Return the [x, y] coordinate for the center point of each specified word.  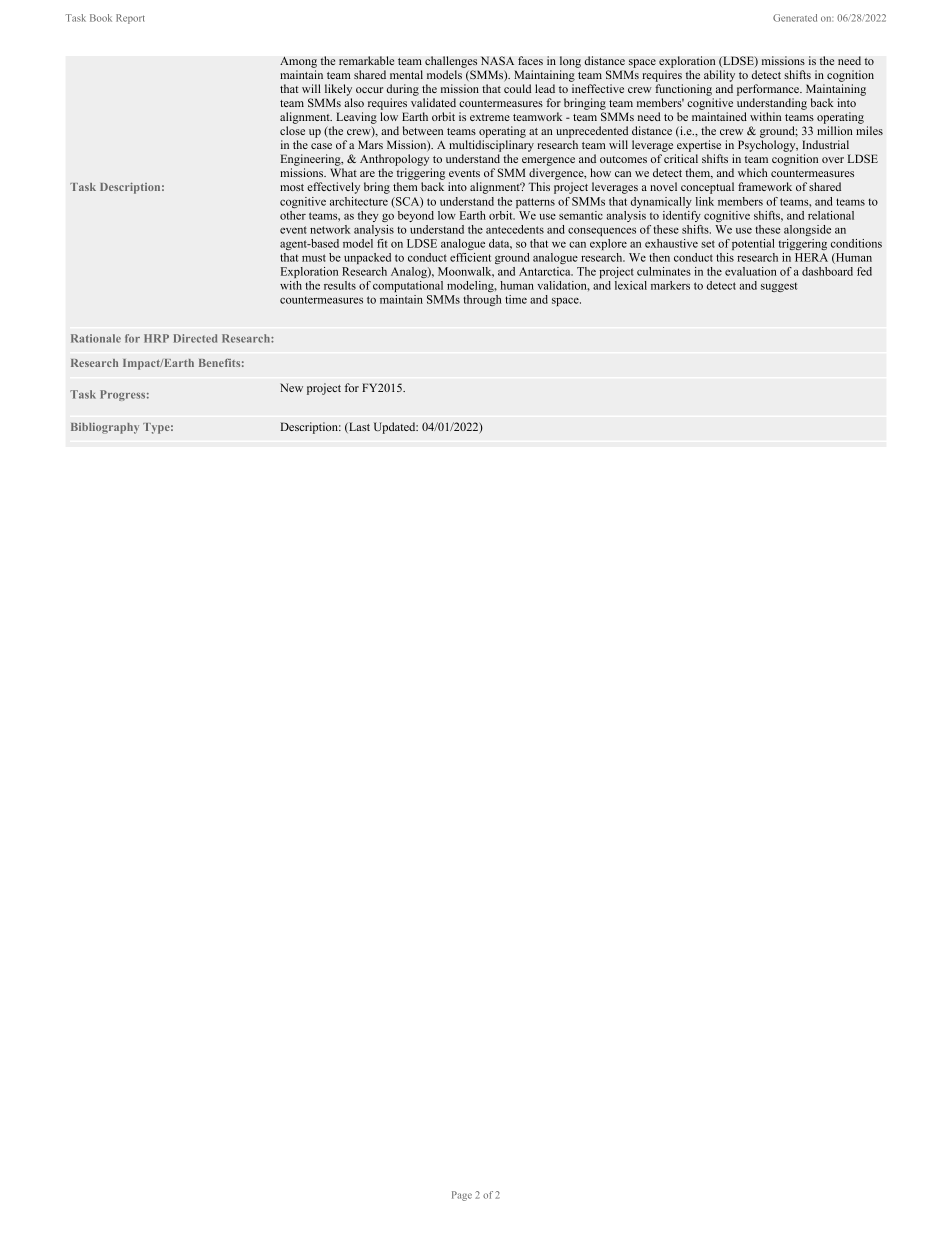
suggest [779, 287]
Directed [195, 338]
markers [670, 285]
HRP [156, 338]
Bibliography [105, 428]
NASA [497, 60]
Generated [795, 18]
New [291, 387]
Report [130, 19]
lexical [631, 285]
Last [358, 427]
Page [462, 1196]
